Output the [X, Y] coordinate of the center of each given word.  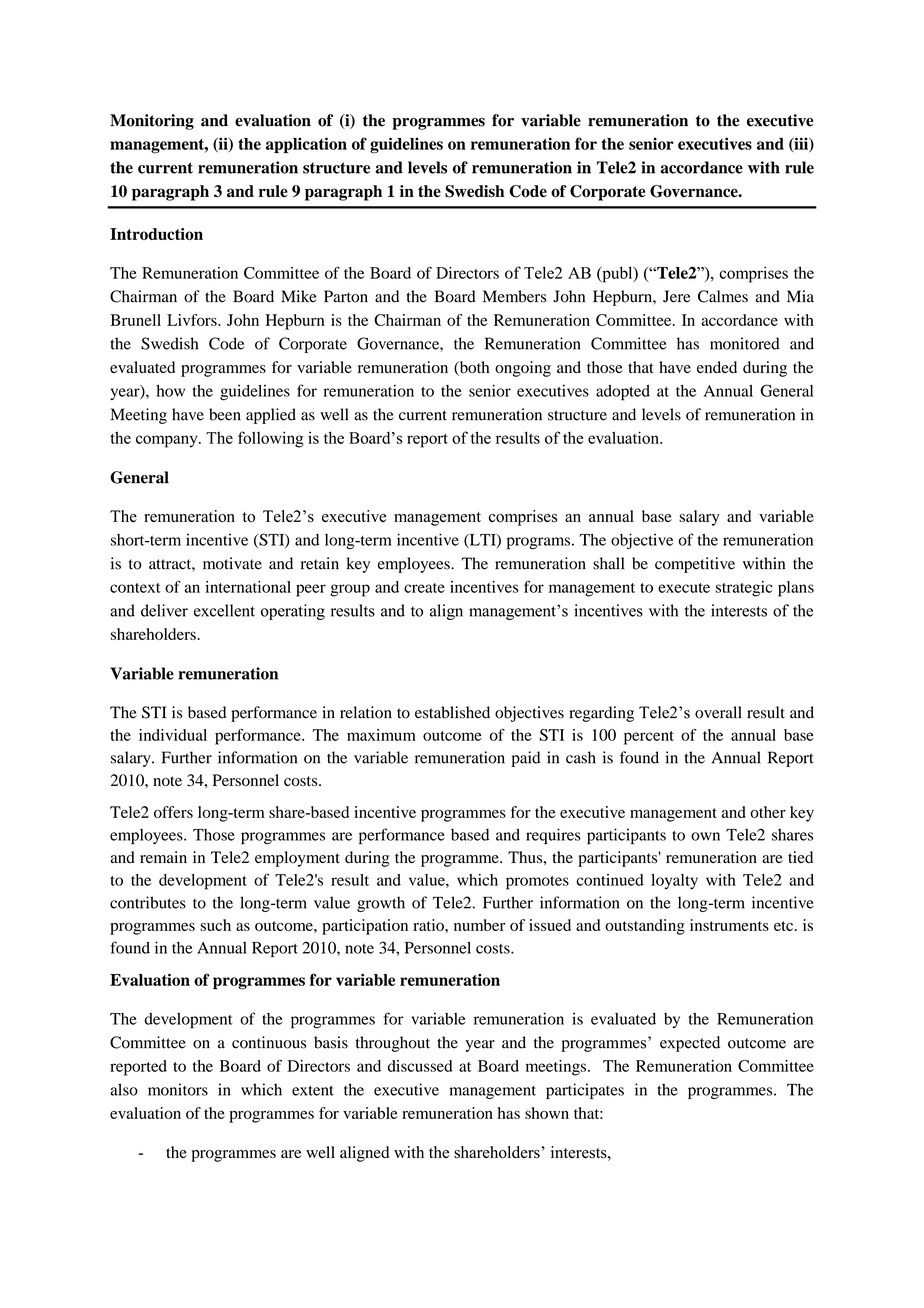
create [424, 588]
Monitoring [152, 122]
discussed [420, 1066]
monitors [178, 1089]
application [306, 145]
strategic [744, 589]
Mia [800, 296]
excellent [224, 610]
